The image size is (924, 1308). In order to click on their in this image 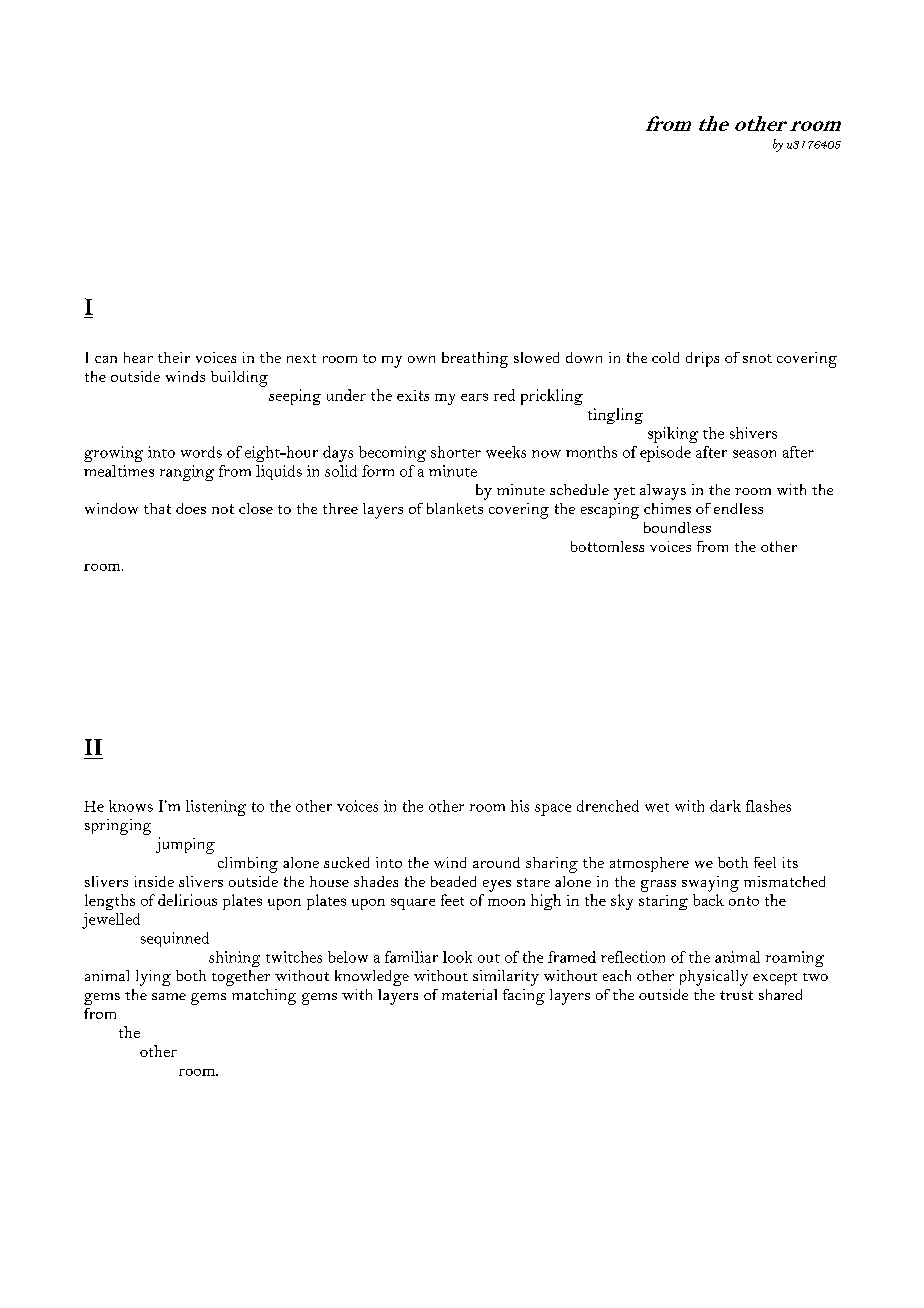, I will do `click(174, 357)`.
